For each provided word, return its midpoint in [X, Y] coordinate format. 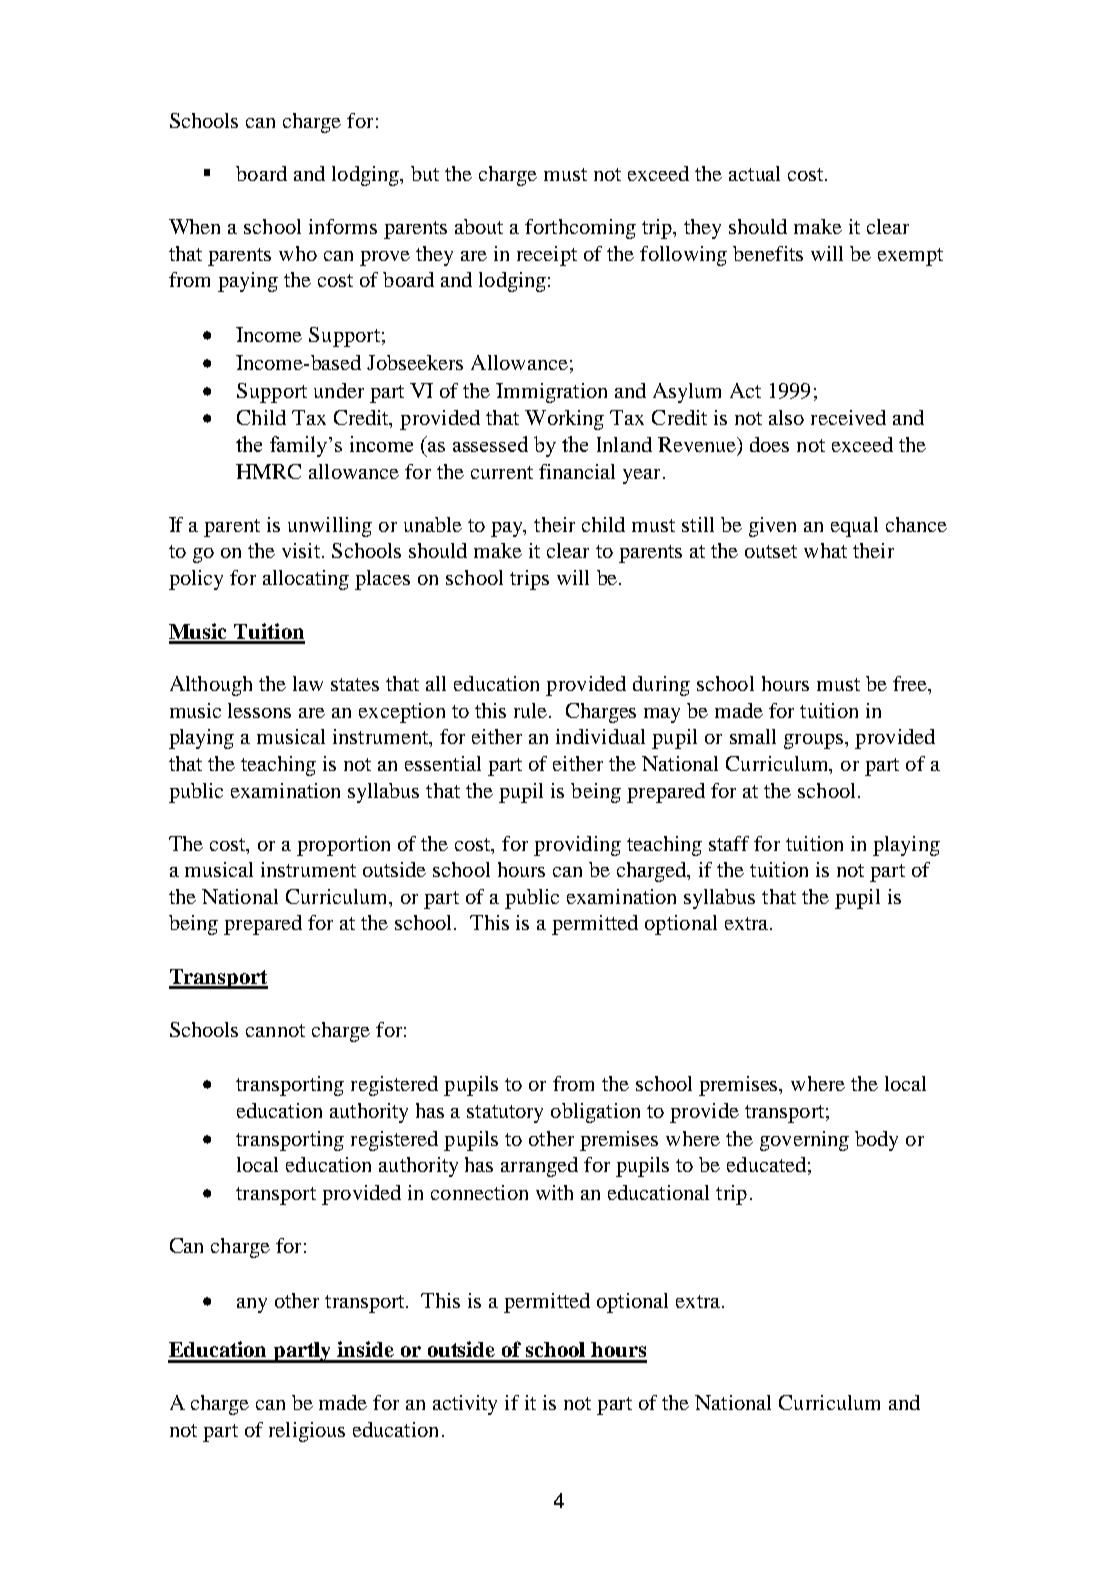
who [298, 253]
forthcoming [580, 229]
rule [532, 710]
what [825, 550]
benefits [768, 253]
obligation [595, 1113]
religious [307, 1432]
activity [465, 1405]
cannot [275, 1030]
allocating [306, 580]
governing [804, 1141]
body [876, 1141]
